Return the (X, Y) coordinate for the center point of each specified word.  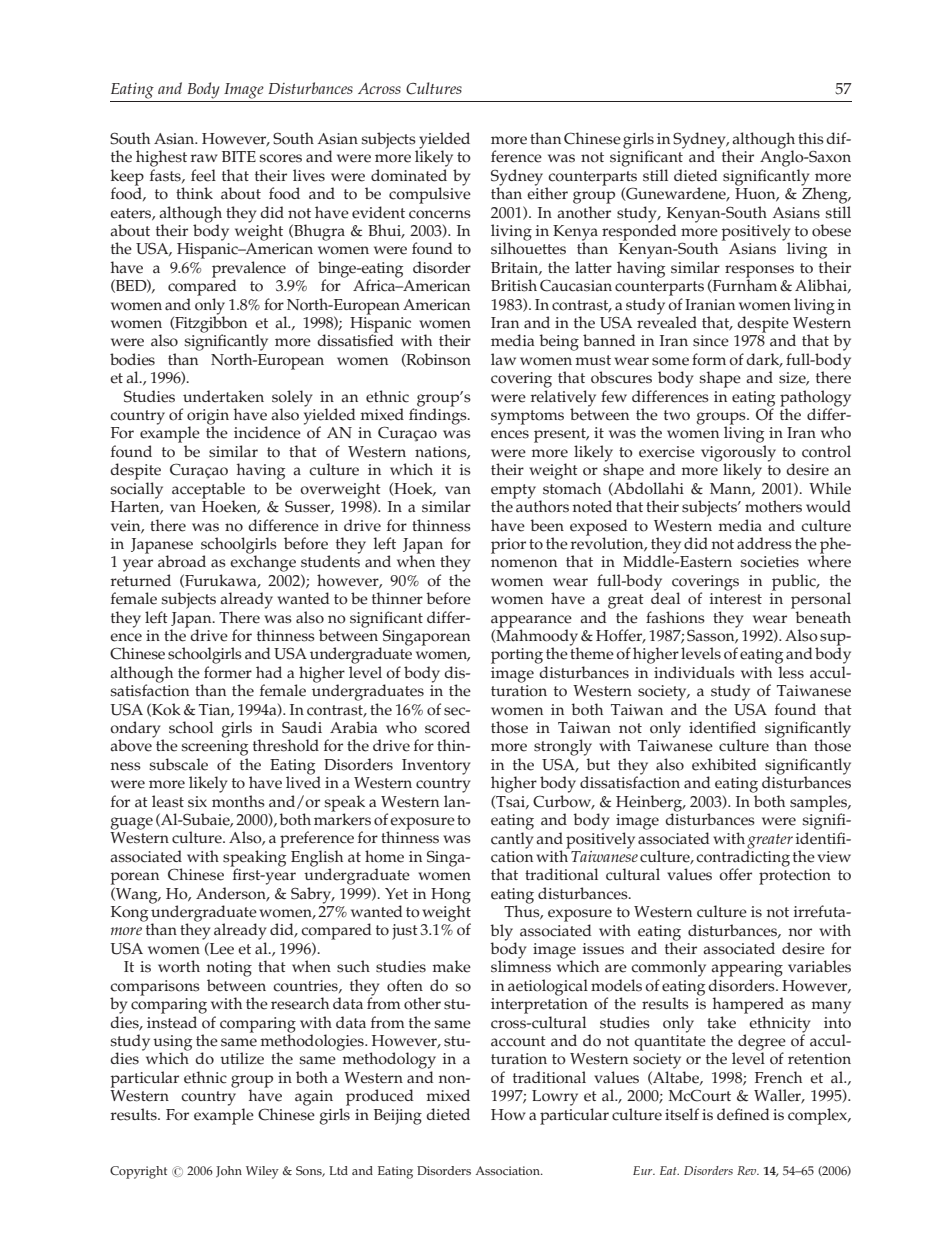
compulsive (430, 194)
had (269, 672)
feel (203, 175)
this (811, 138)
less (791, 672)
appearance (531, 621)
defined (743, 1114)
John (229, 1172)
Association (509, 1170)
